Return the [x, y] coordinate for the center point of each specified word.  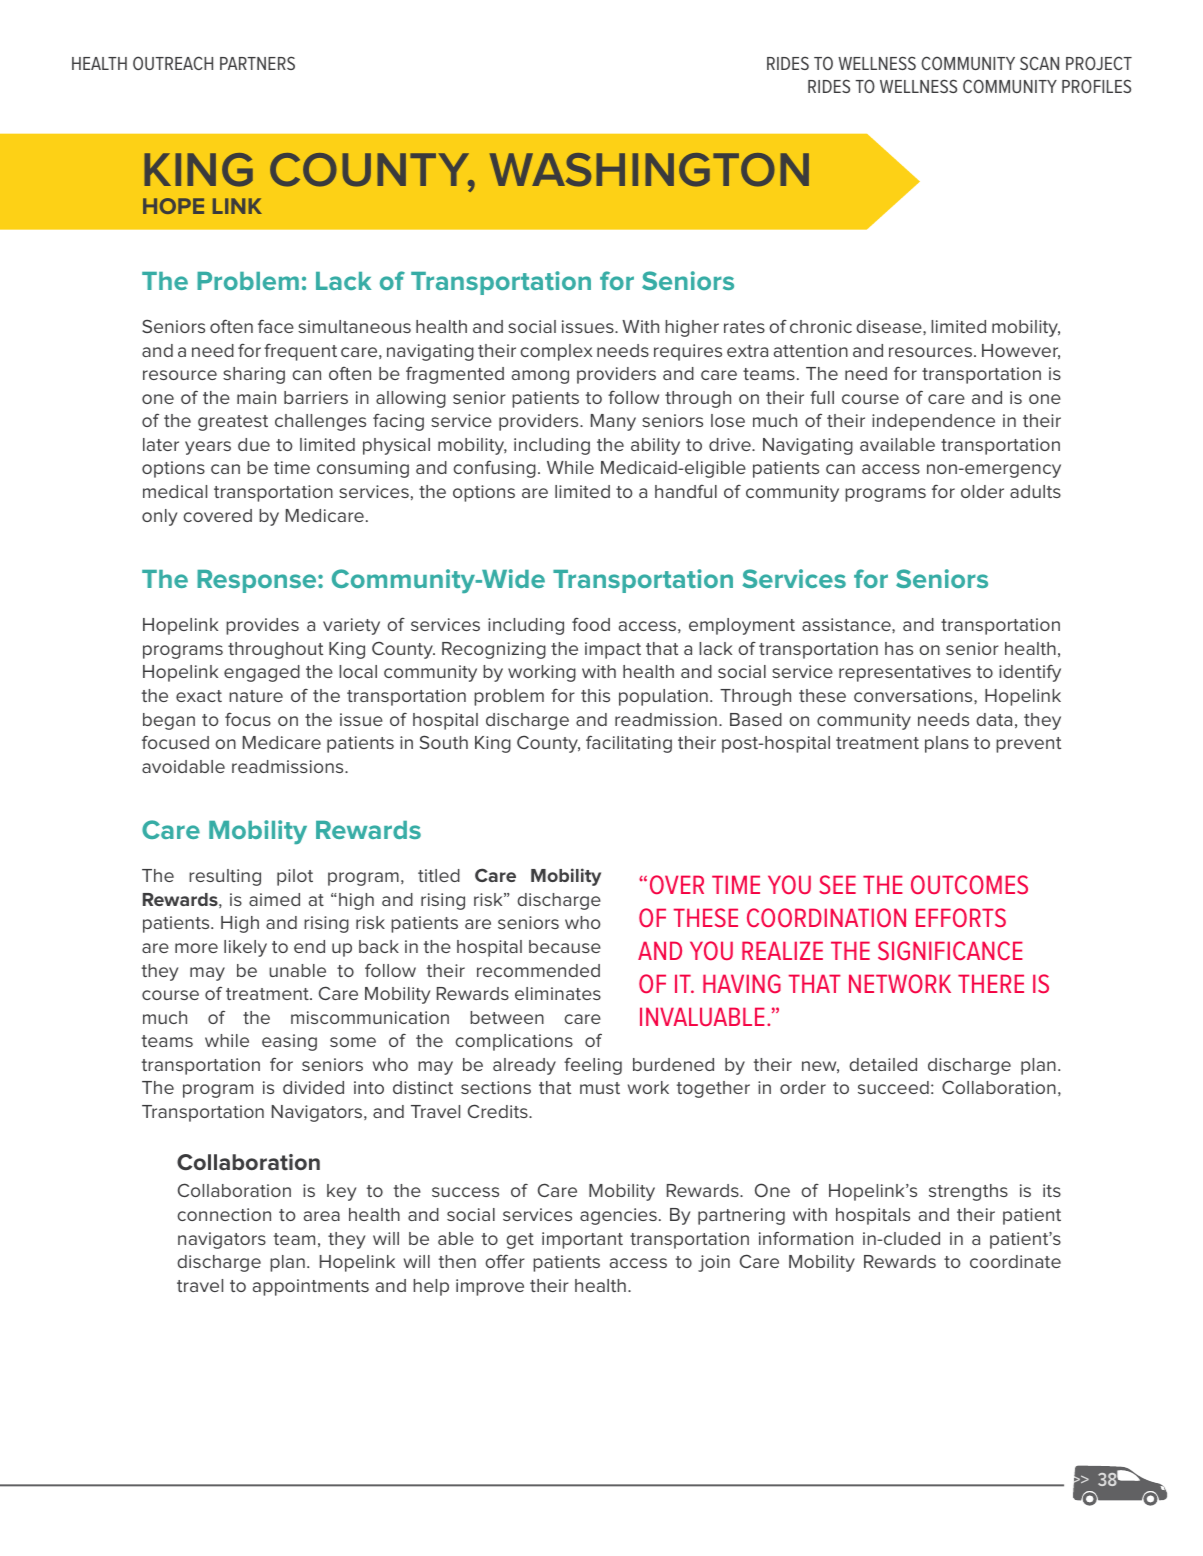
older [982, 491]
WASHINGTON [649, 170]
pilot [295, 877]
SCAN [1039, 63]
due [254, 444]
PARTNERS [257, 63]
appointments [311, 1287]
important [582, 1240]
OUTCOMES [969, 884]
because [565, 946]
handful [686, 491]
